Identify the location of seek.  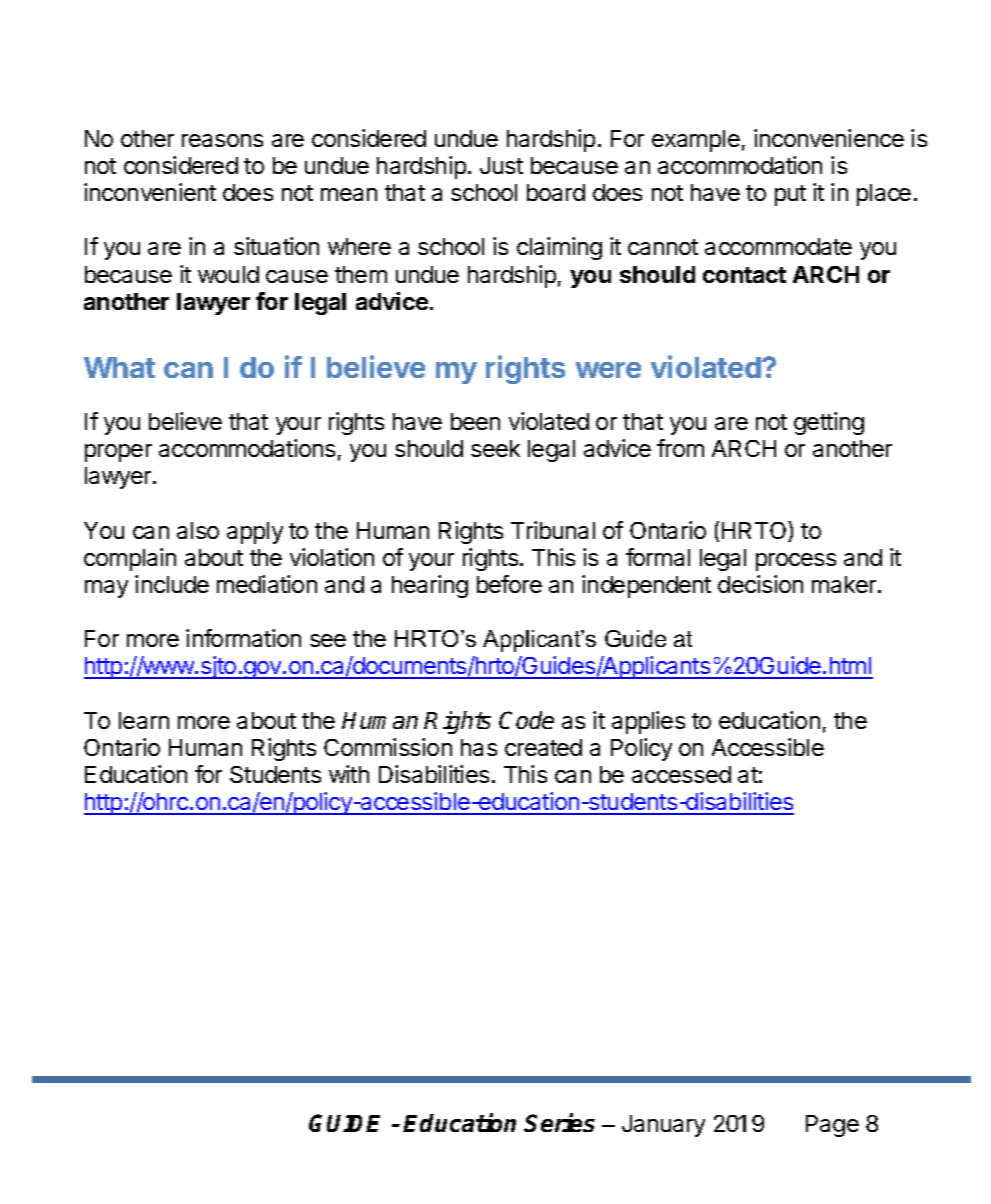
(495, 448).
